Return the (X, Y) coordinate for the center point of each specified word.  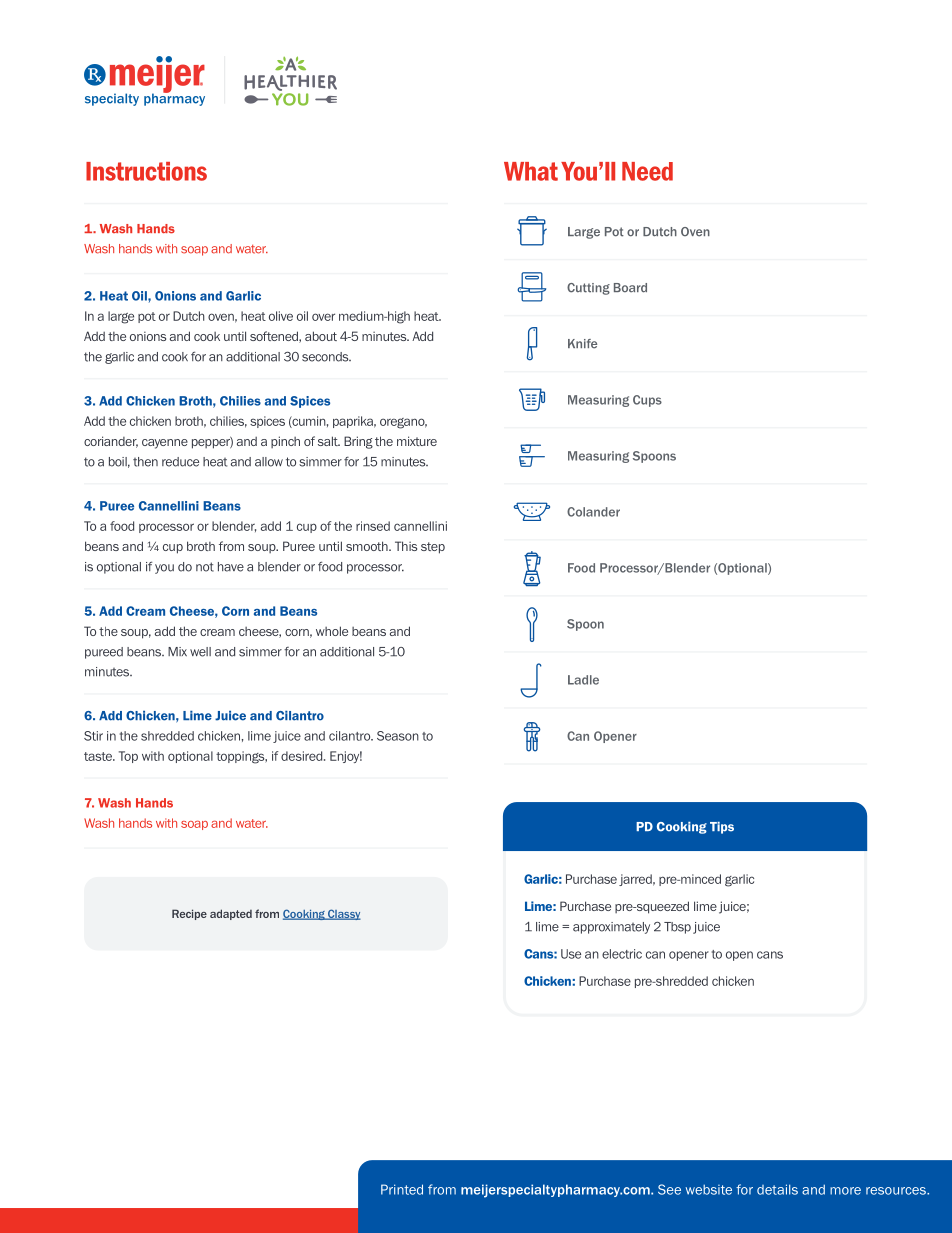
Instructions (146, 171)
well (200, 652)
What (531, 171)
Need (647, 171)
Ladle (583, 680)
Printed (402, 1189)
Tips (722, 828)
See (669, 1189)
